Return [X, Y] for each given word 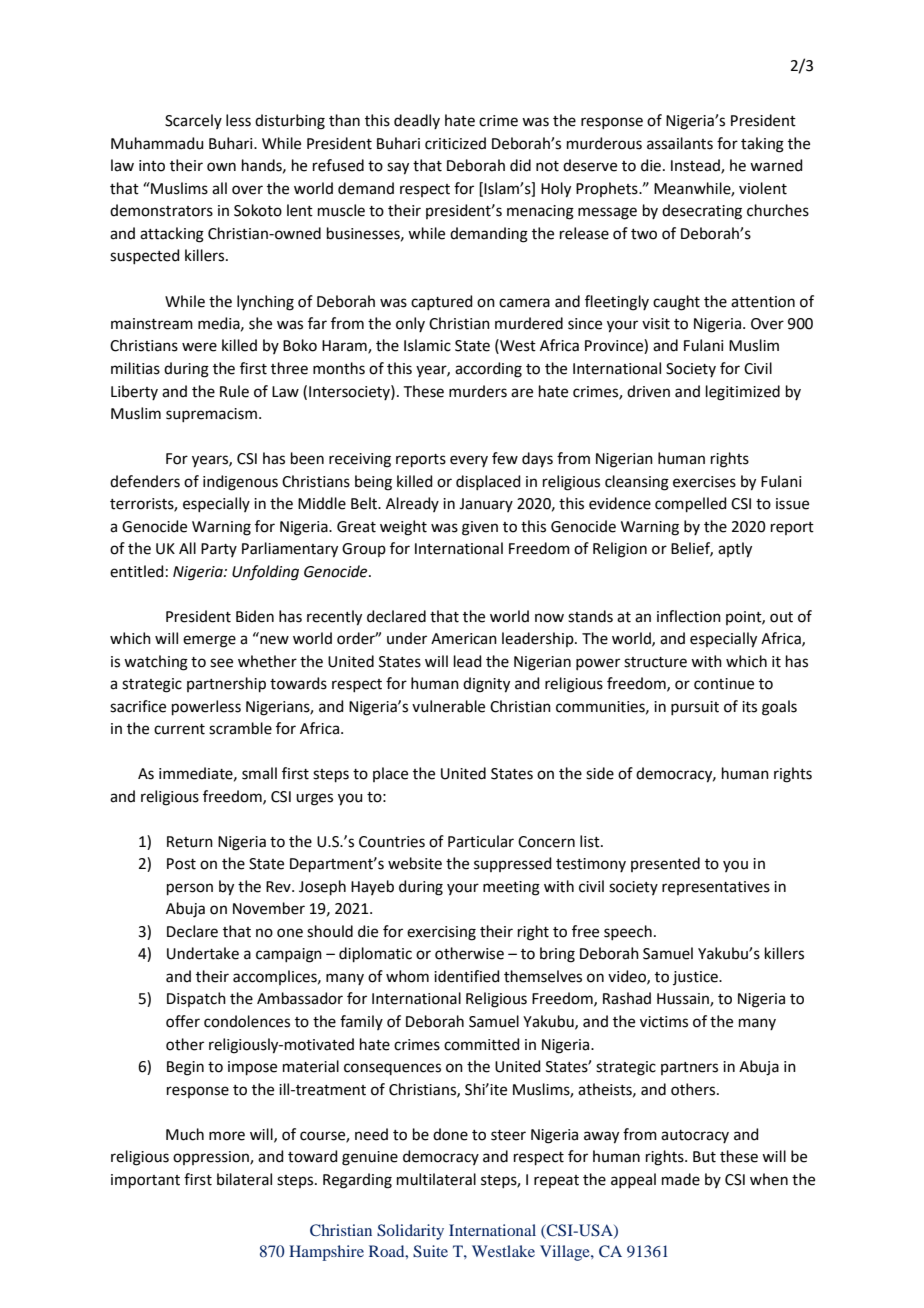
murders [478, 391]
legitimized [743, 393]
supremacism [211, 415]
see [221, 663]
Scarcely [193, 121]
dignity [486, 685]
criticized [455, 143]
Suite [430, 1251]
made [681, 1179]
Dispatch [196, 999]
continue [724, 684]
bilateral [244, 1179]
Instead [696, 166]
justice [696, 978]
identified [467, 976]
